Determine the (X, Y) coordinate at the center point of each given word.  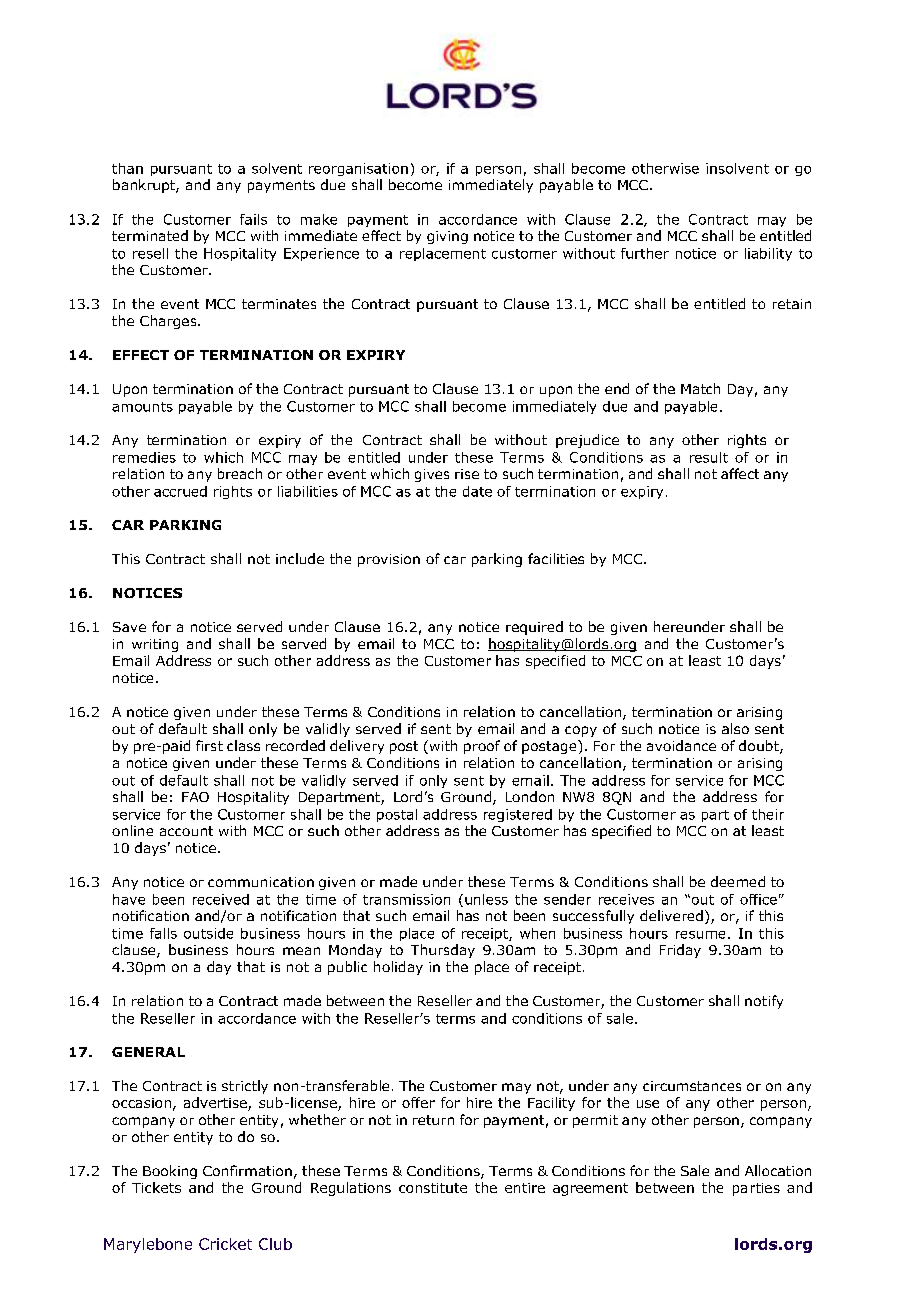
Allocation (778, 1170)
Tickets (156, 1187)
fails (253, 219)
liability (768, 254)
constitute (433, 1188)
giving (447, 237)
